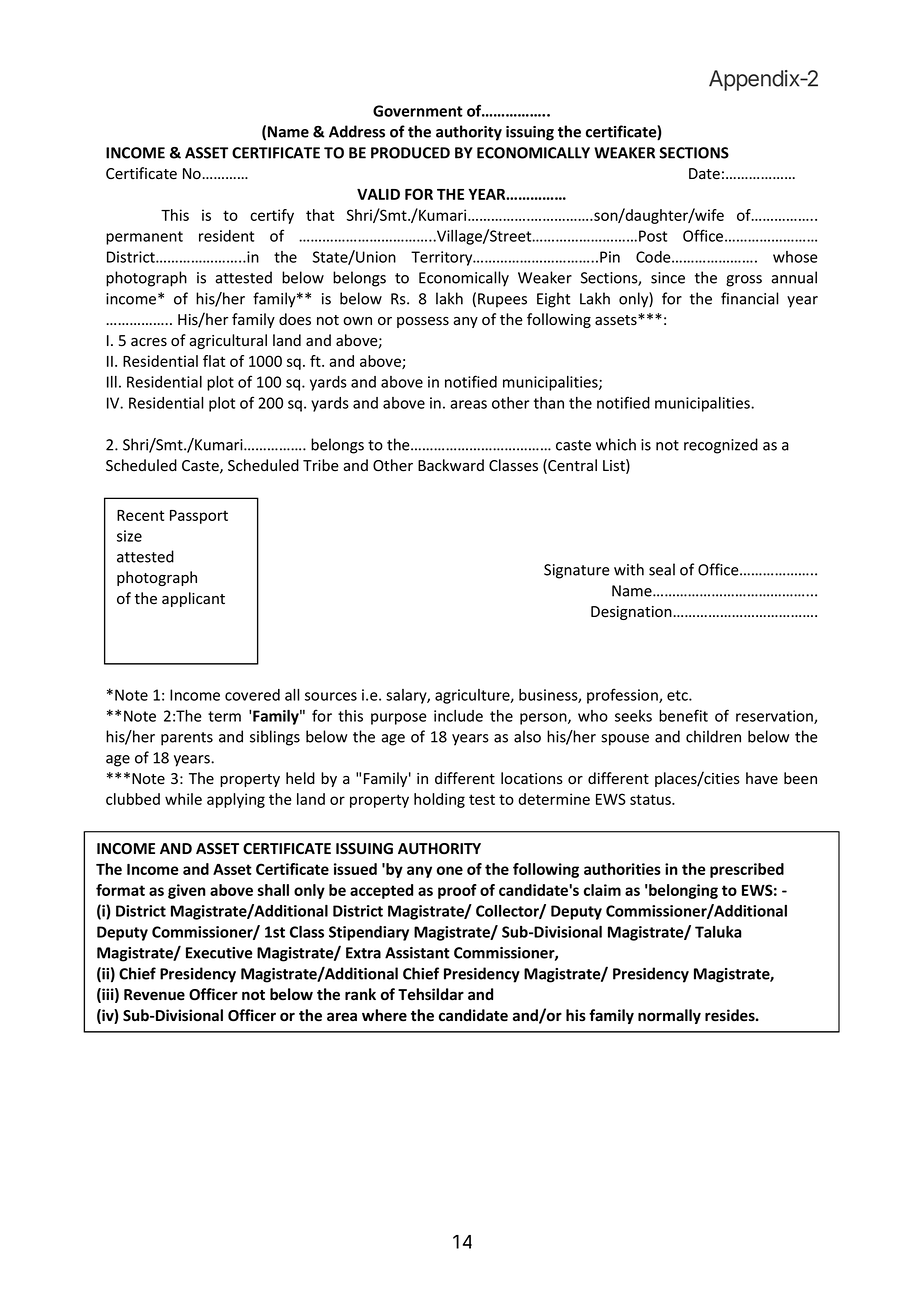 The height and width of the screenshot is (1308, 924). What do you see at coordinates (577, 571) in the screenshot?
I see `Signature` at bounding box center [577, 571].
